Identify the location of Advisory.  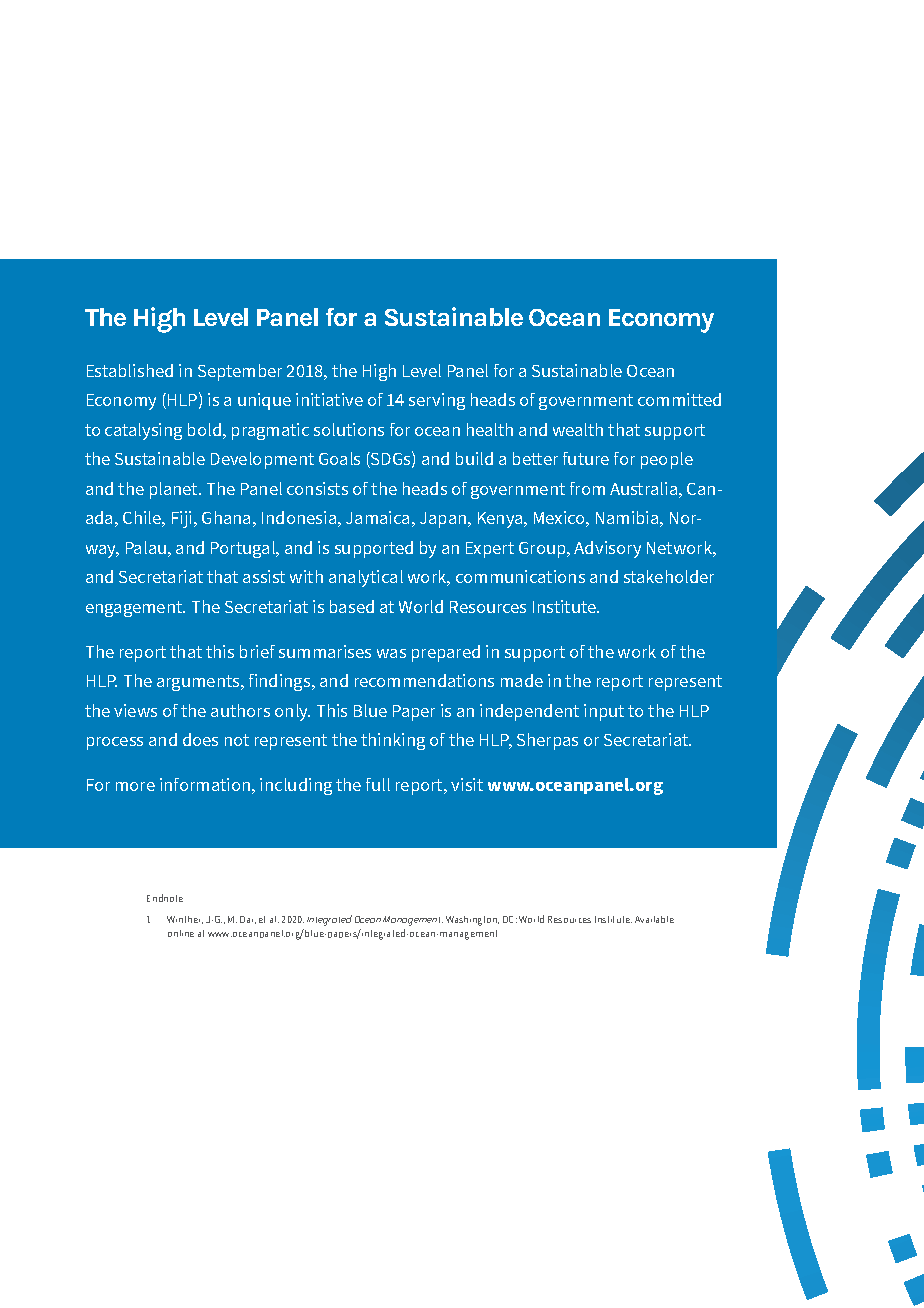
(607, 549).
